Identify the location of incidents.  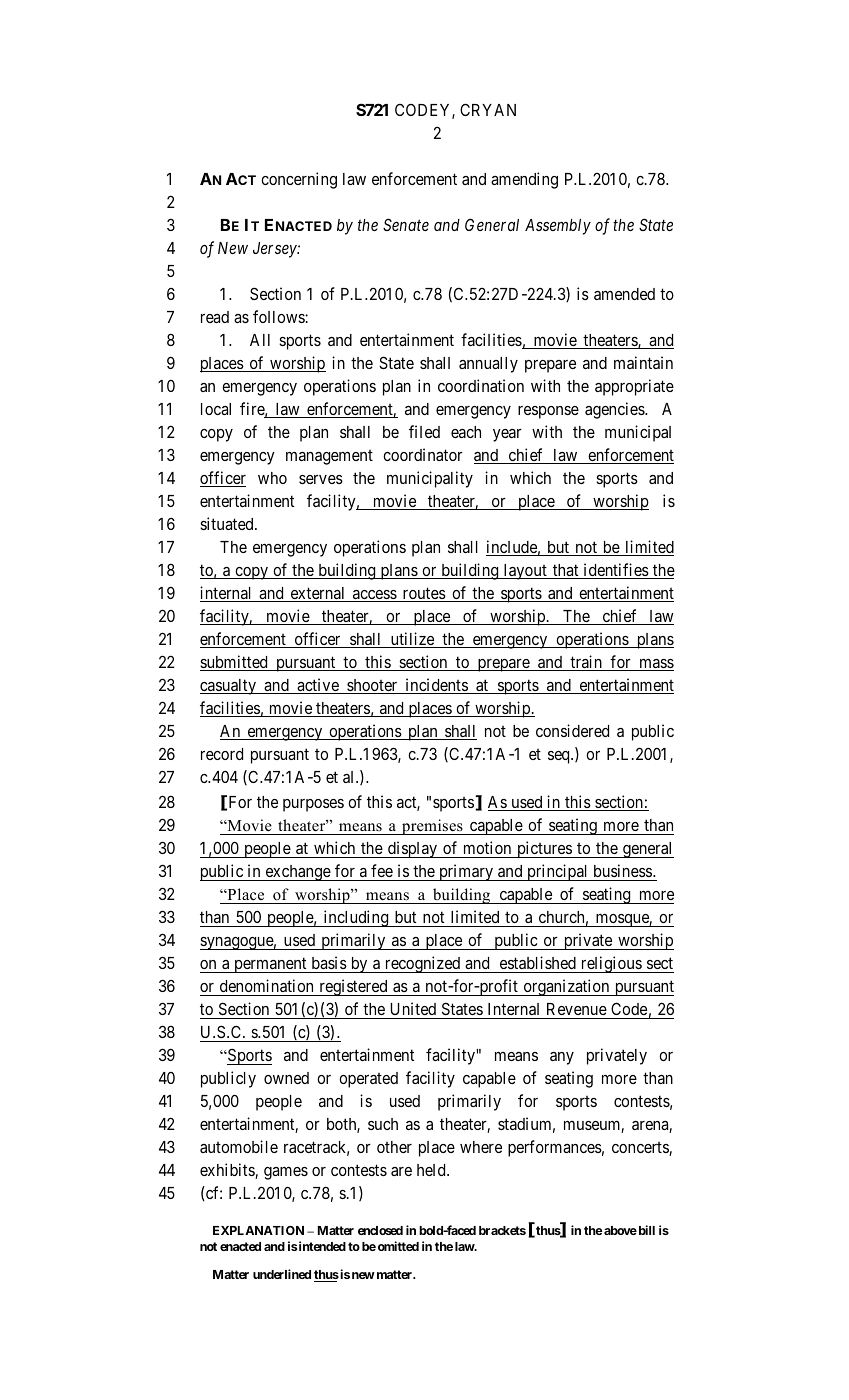
(436, 686).
